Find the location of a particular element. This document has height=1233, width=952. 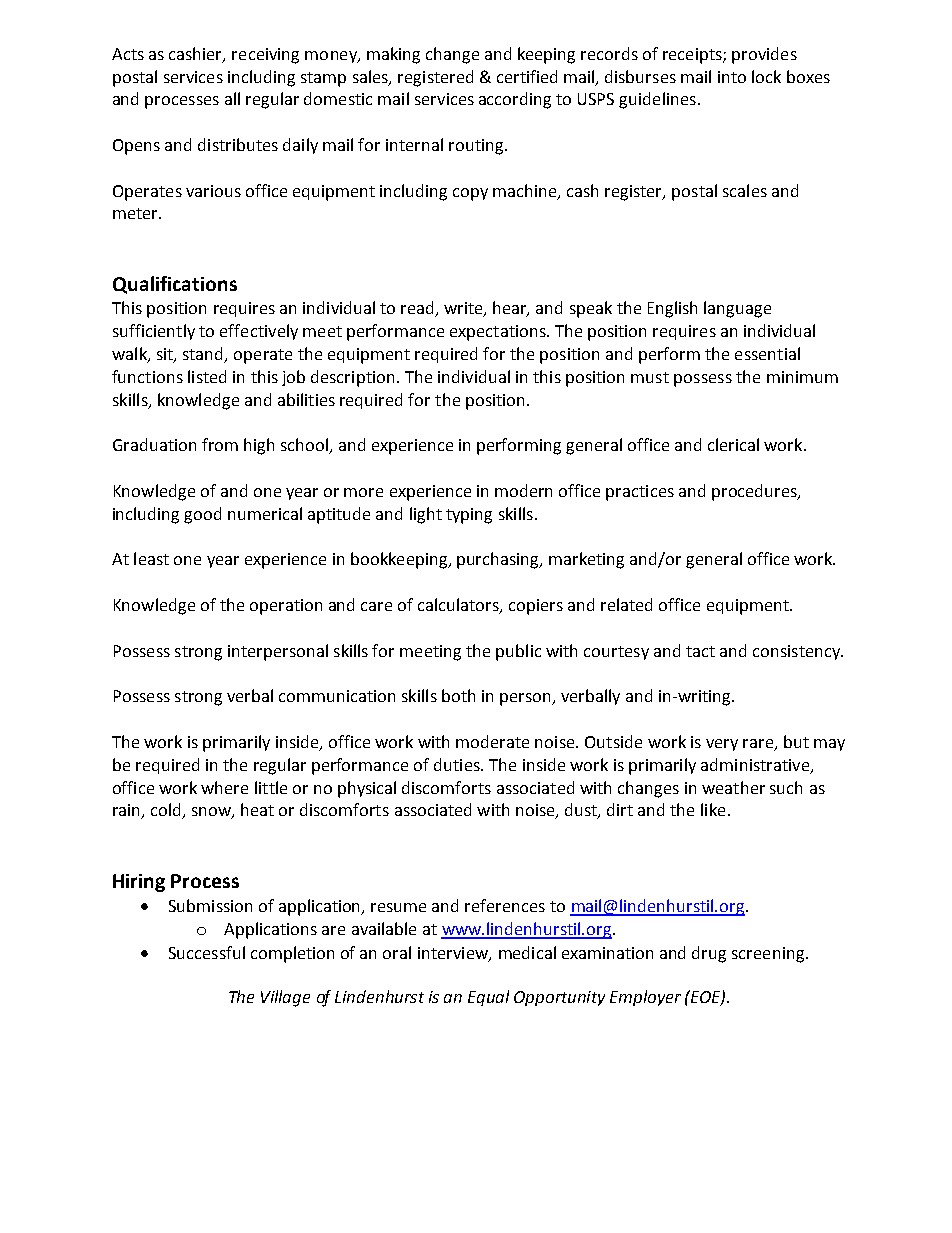

tact is located at coordinates (700, 651).
